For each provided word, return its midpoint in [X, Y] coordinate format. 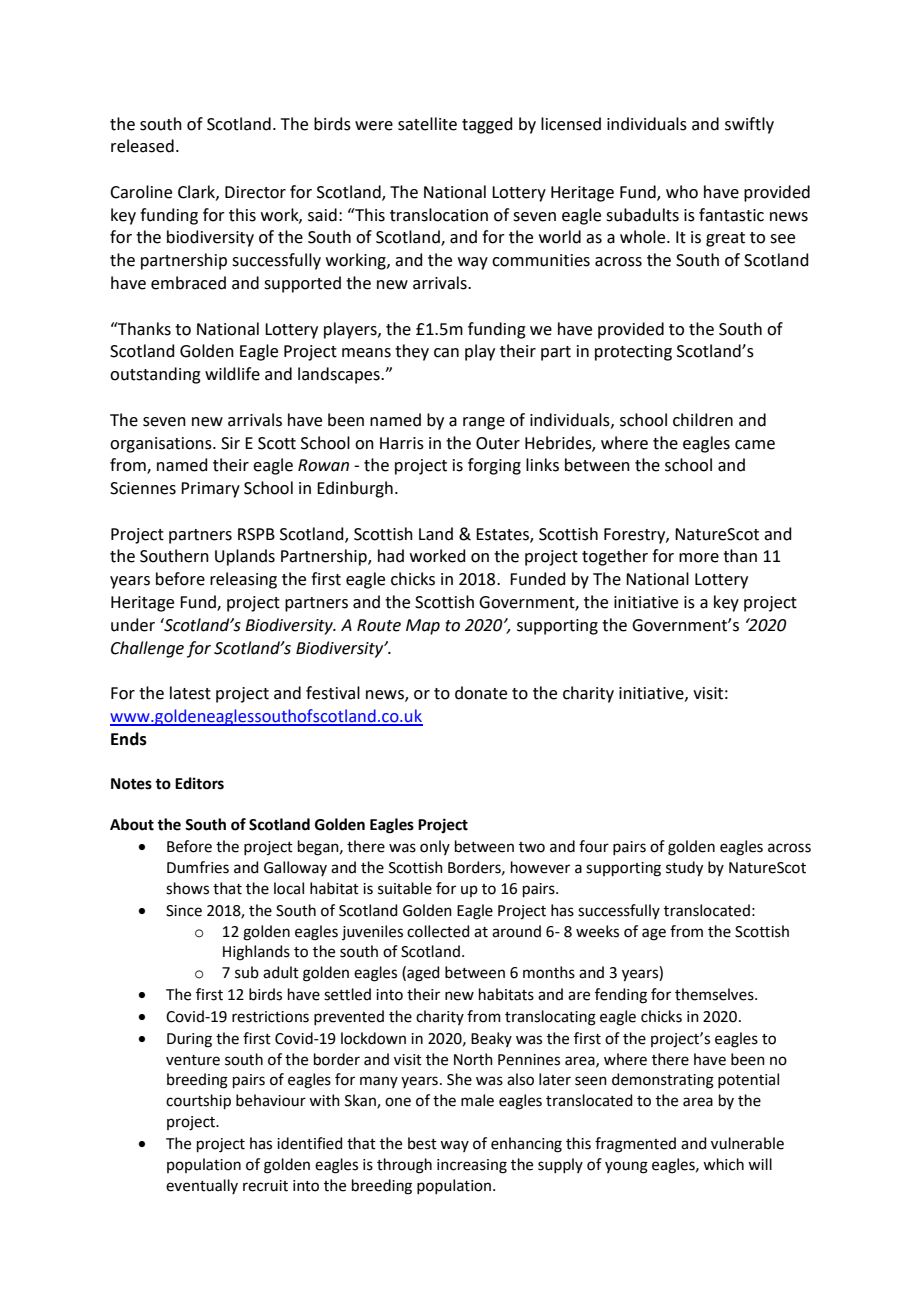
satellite [427, 124]
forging [494, 466]
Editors [199, 783]
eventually [202, 1186]
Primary [210, 490]
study [684, 869]
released [142, 146]
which [723, 1164]
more [699, 558]
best [422, 1143]
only [435, 847]
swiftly [749, 125]
